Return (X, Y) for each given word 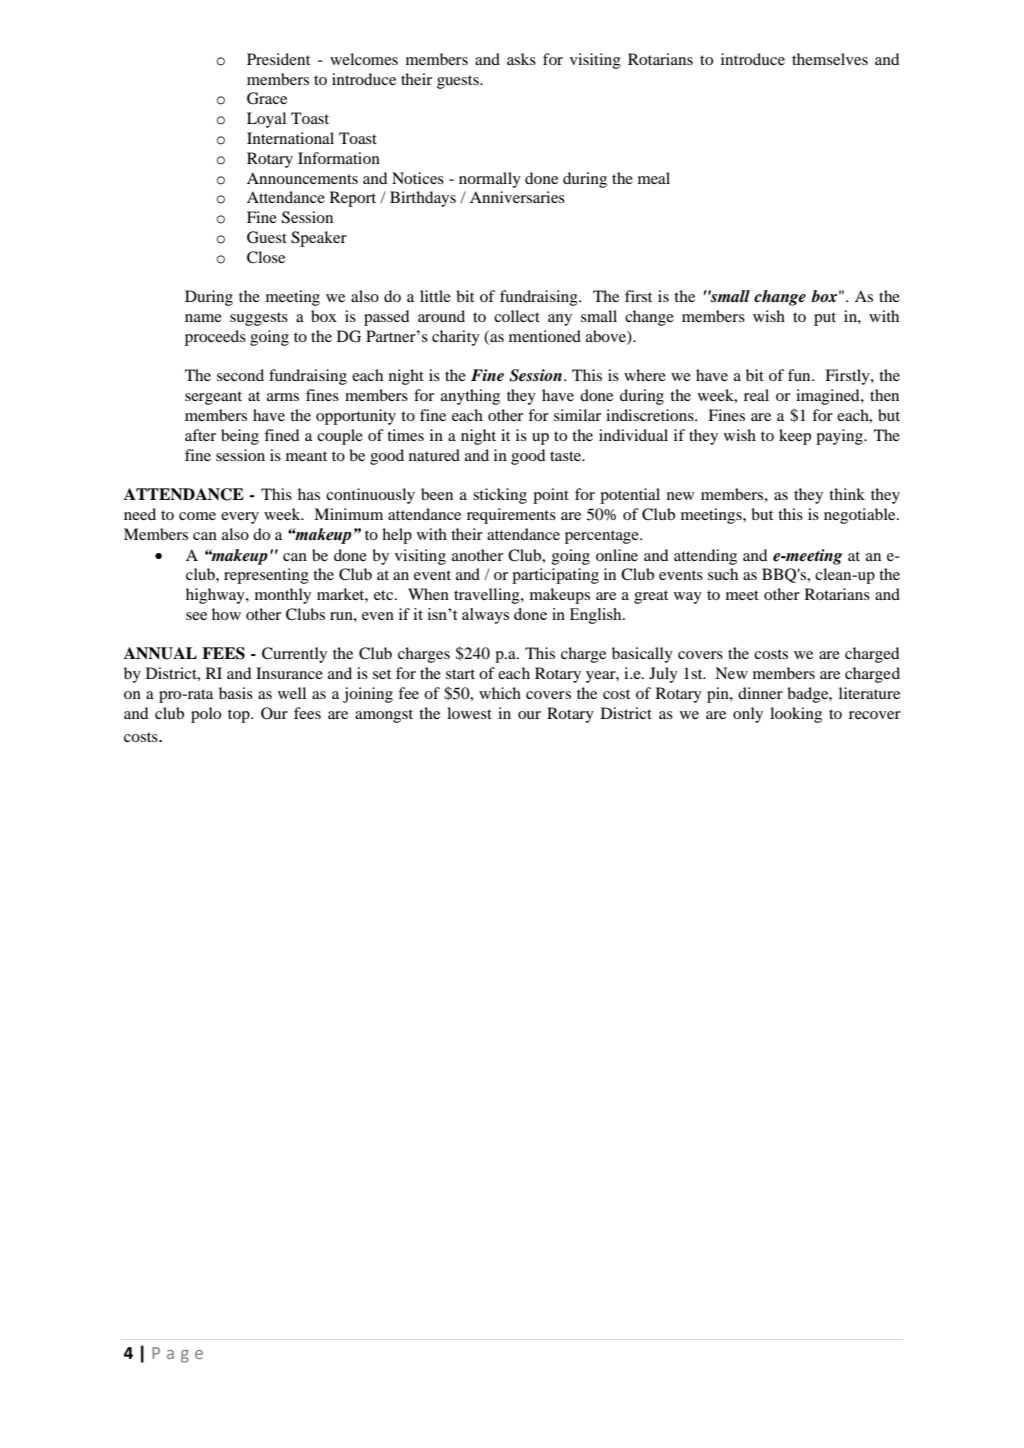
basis (236, 693)
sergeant (213, 398)
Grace (267, 98)
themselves (830, 59)
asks (521, 59)
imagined (829, 397)
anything (470, 397)
